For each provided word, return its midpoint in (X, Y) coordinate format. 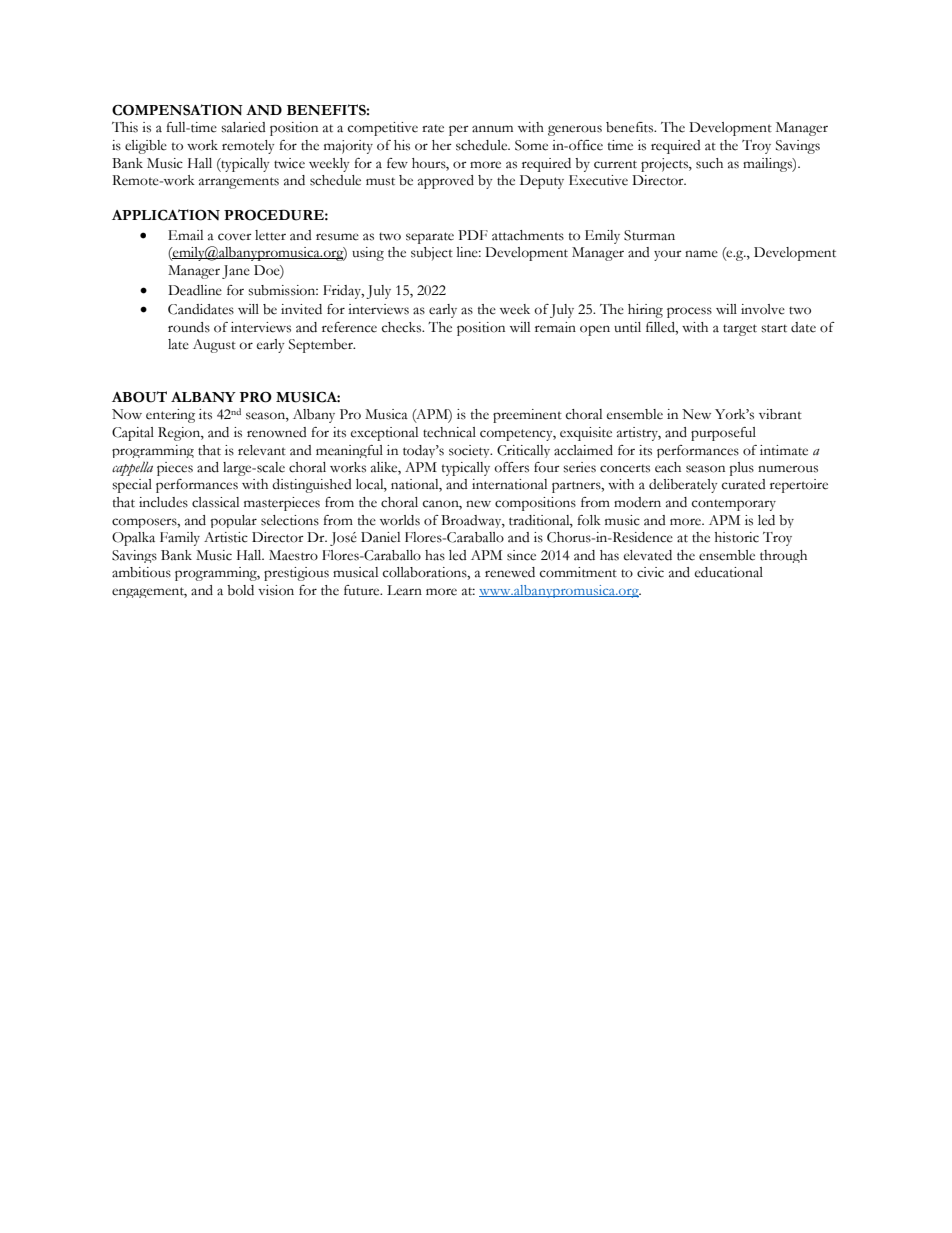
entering (170, 416)
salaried (243, 127)
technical (449, 432)
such (709, 163)
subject (432, 254)
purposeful (723, 434)
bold (240, 590)
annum (492, 129)
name (701, 254)
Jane (236, 272)
